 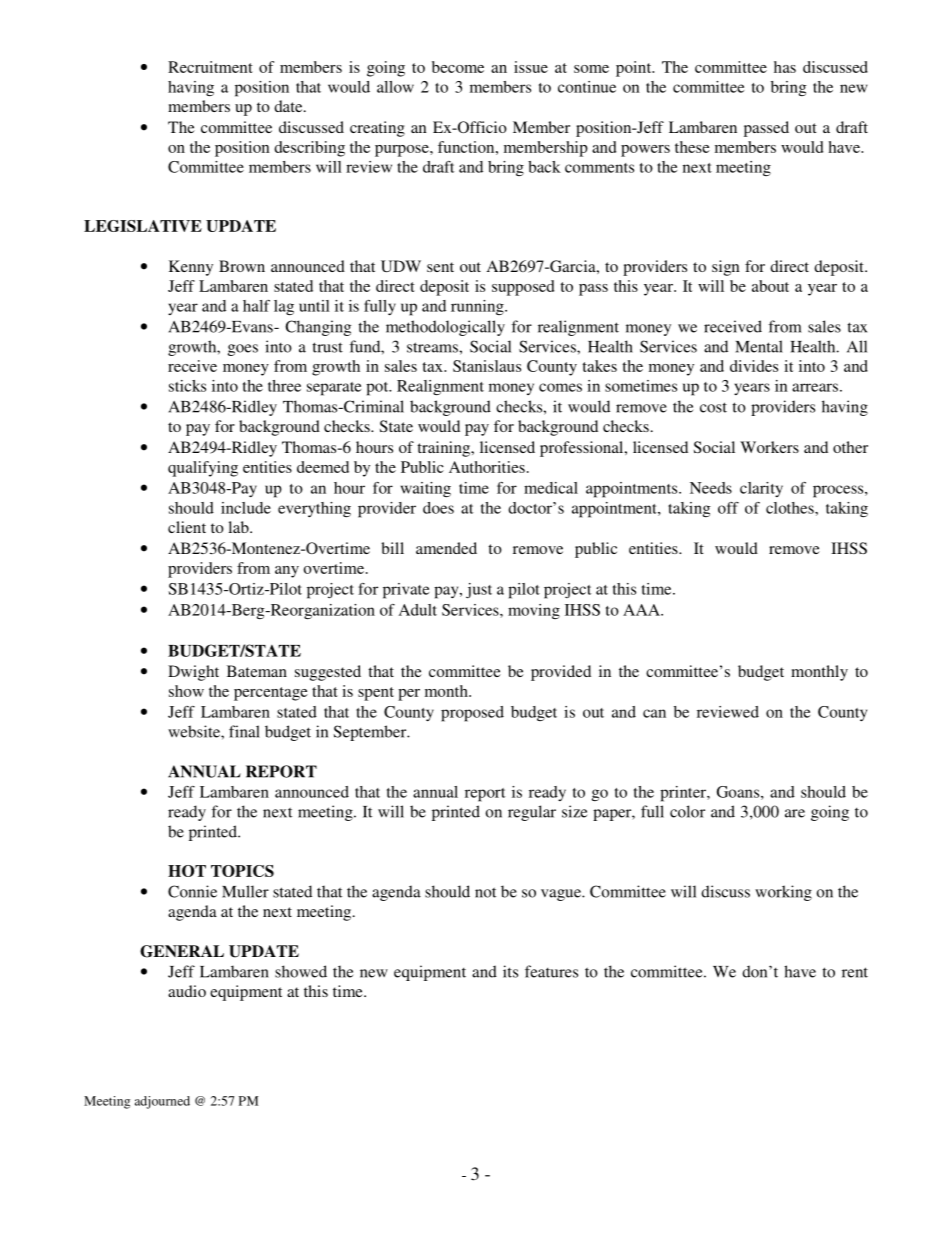 What do you see at coordinates (531, 67) in the screenshot?
I see `issue` at bounding box center [531, 67].
